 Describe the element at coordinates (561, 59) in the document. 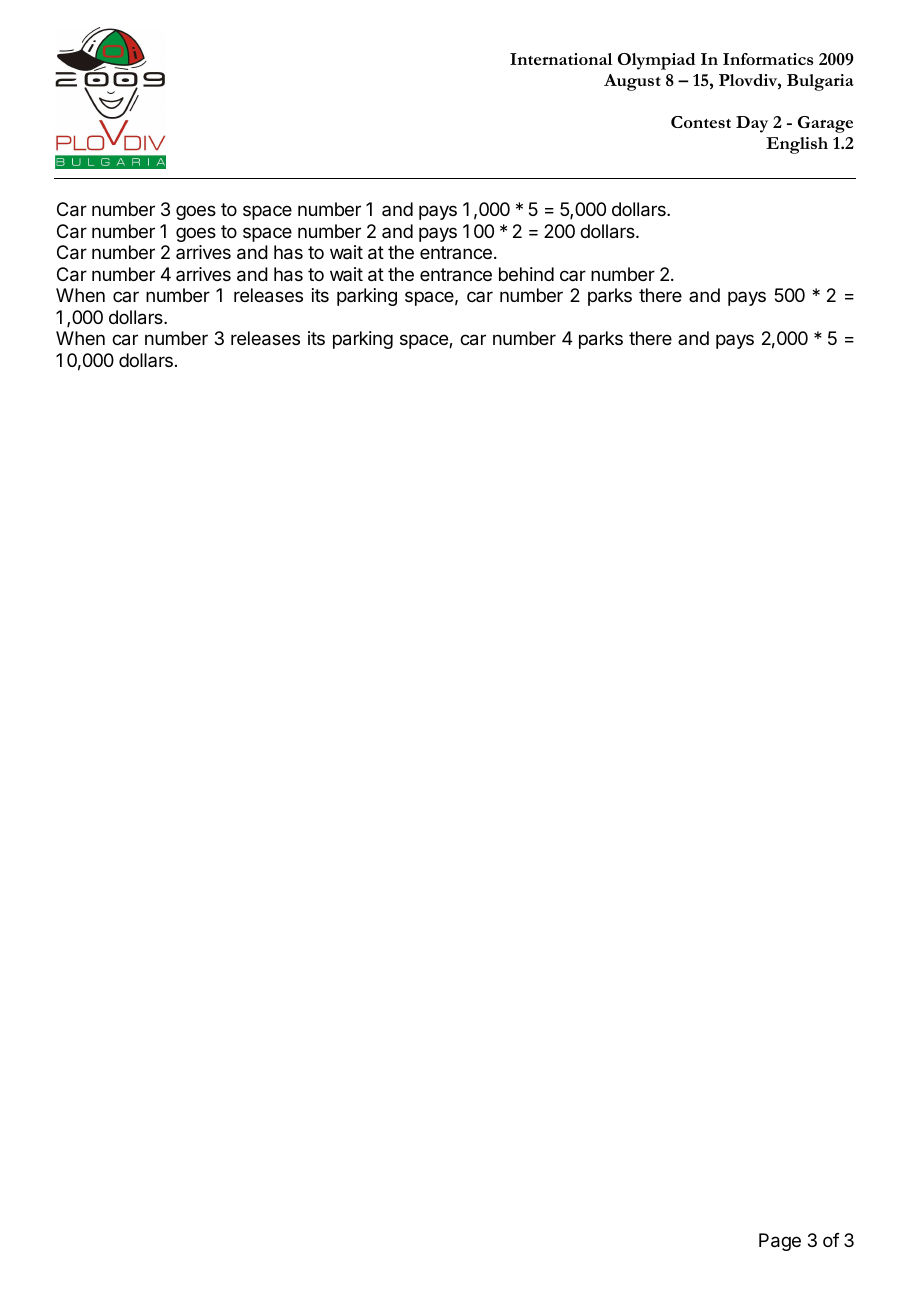

I see `International` at that location.
